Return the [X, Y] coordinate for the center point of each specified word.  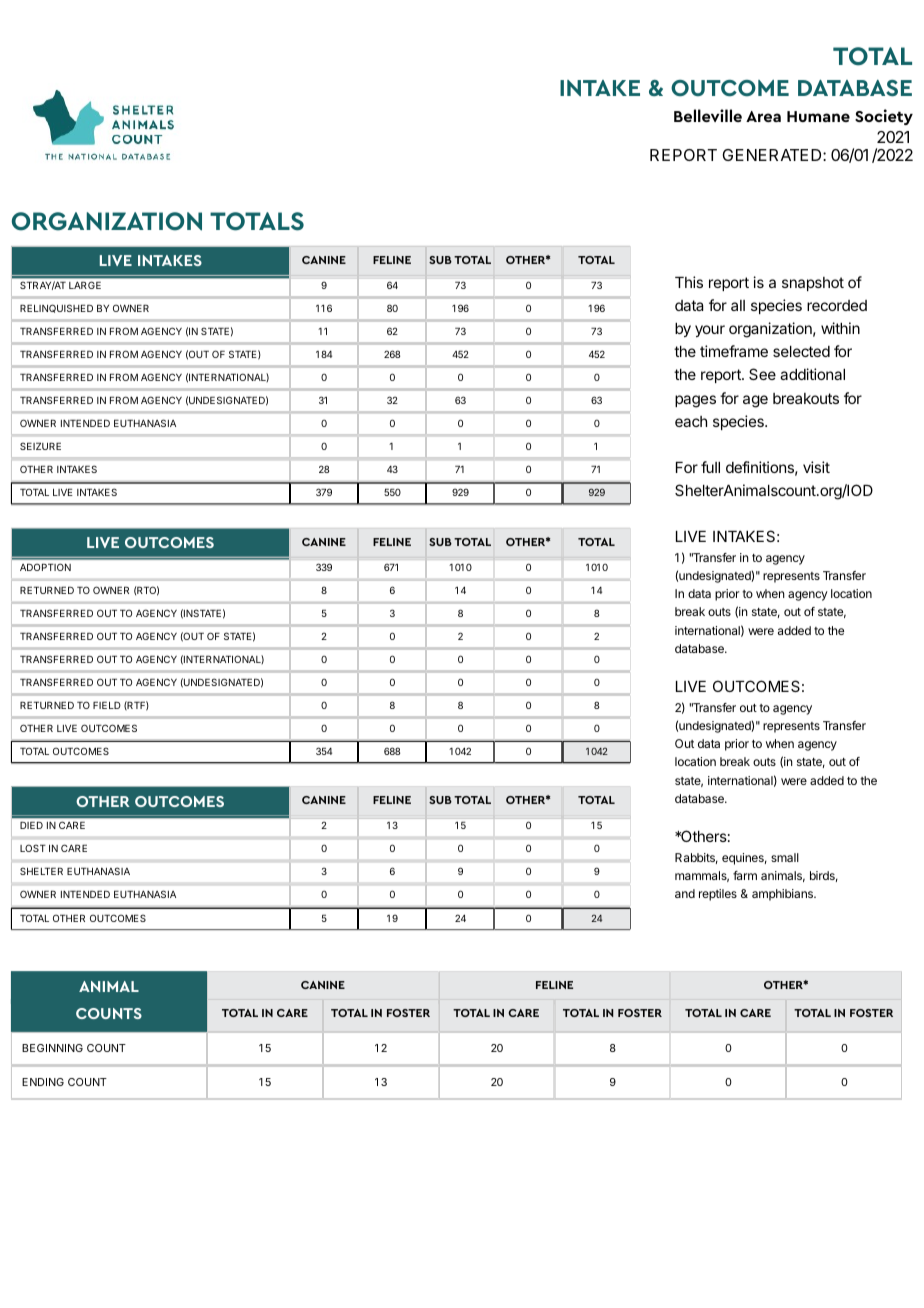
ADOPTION [45, 567]
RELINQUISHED [56, 308]
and [685, 893]
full [710, 467]
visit [816, 467]
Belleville [708, 115]
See [762, 374]
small [785, 857]
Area [763, 116]
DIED [31, 825]
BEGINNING [52, 1048]
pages [695, 401]
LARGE [85, 285]
